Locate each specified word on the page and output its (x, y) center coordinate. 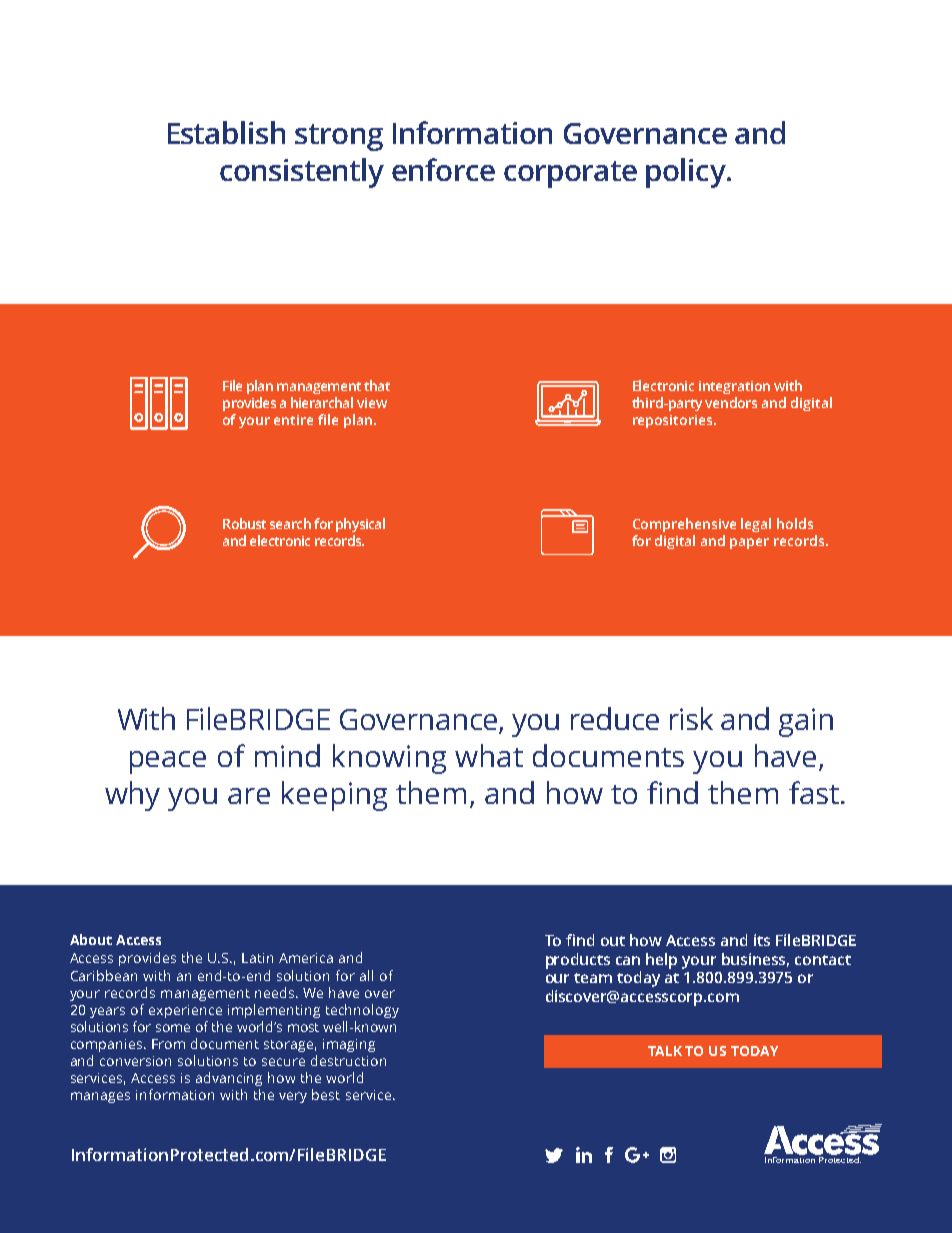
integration (734, 387)
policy (687, 173)
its (762, 940)
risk (691, 718)
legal (756, 525)
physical (360, 525)
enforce (443, 169)
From (168, 1044)
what (489, 755)
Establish (226, 132)
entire (293, 420)
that (377, 385)
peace (168, 762)
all (366, 975)
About (91, 939)
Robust (244, 523)
